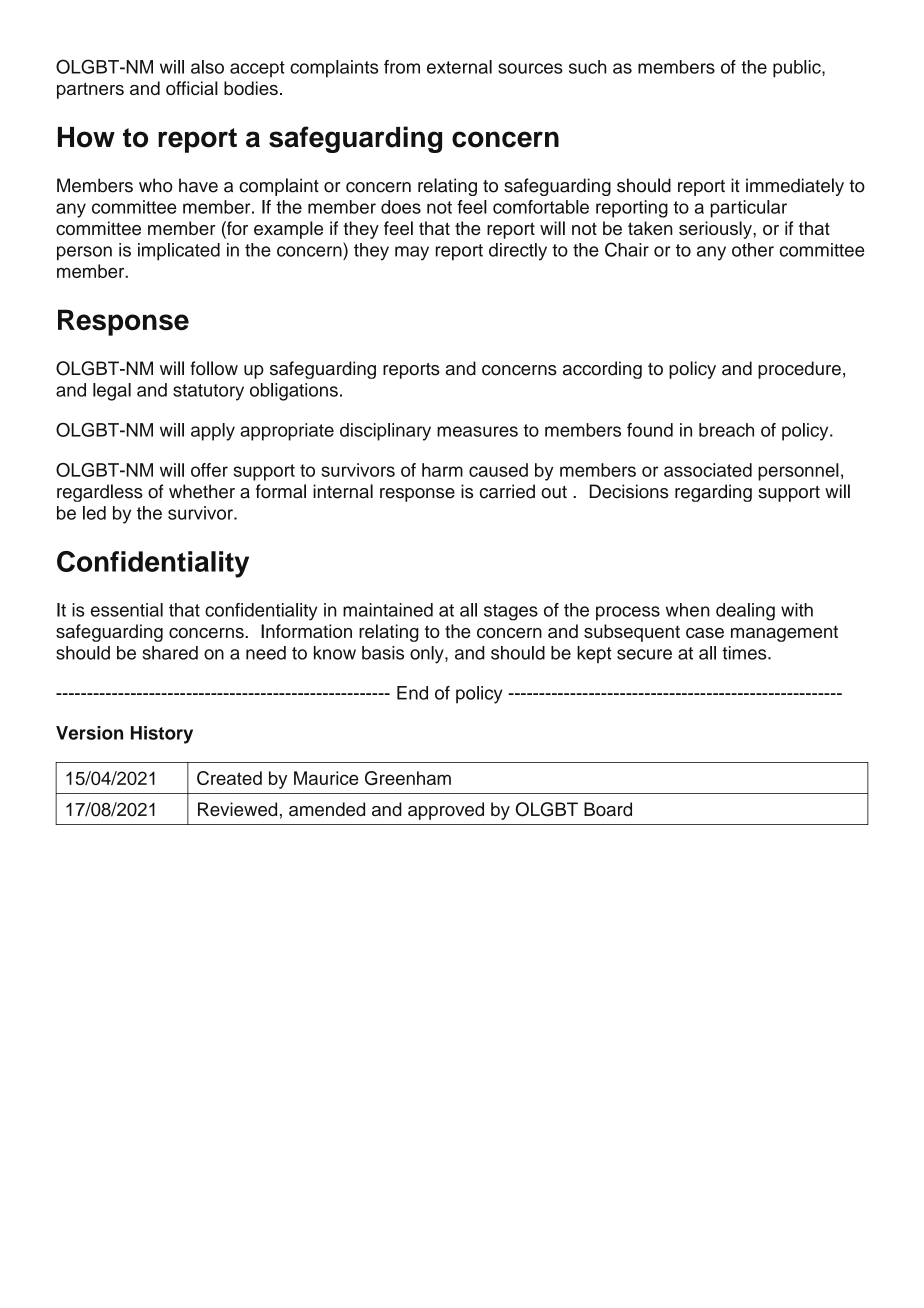 The height and width of the image is (1308, 924). What do you see at coordinates (192, 88) in the image?
I see `official` at bounding box center [192, 88].
